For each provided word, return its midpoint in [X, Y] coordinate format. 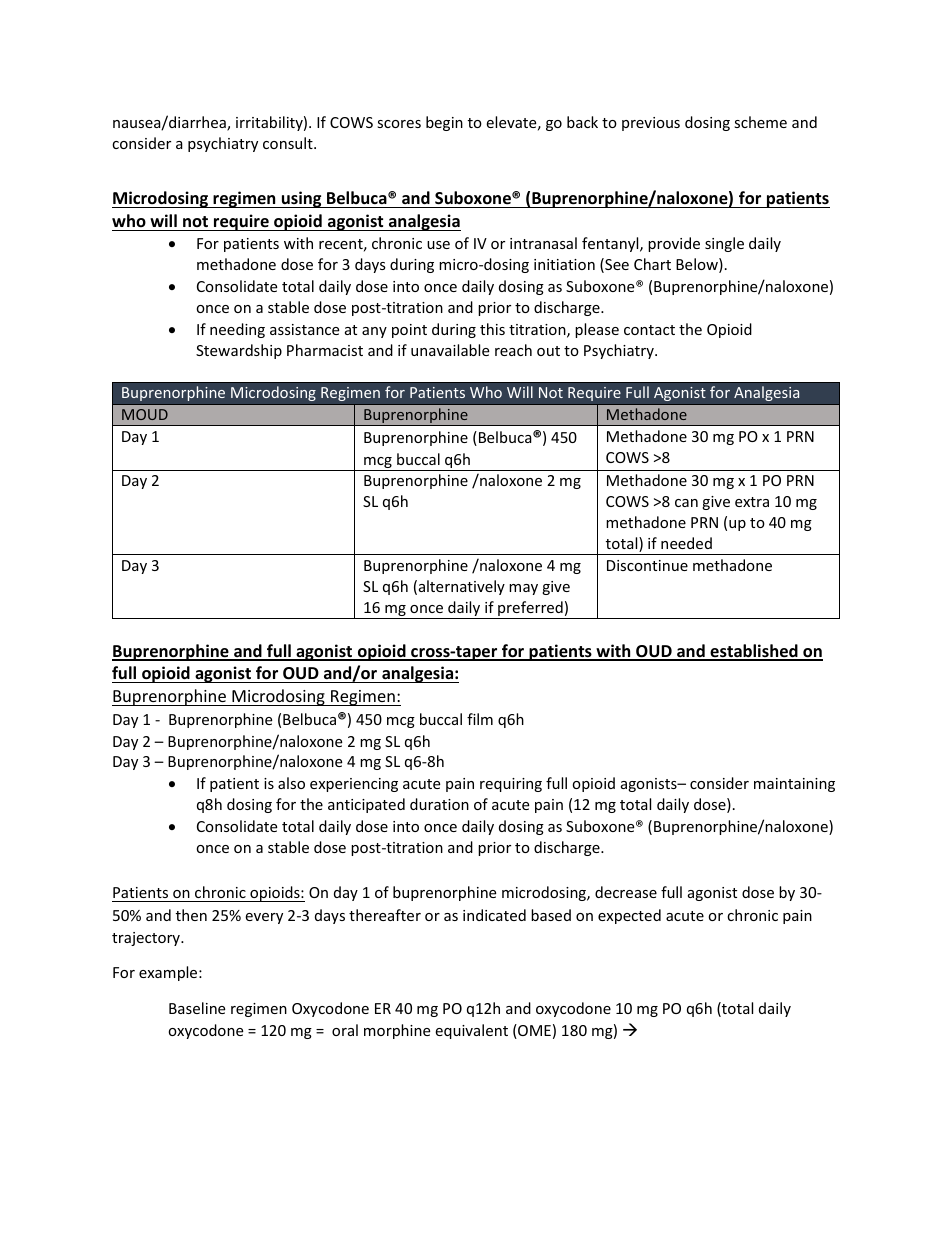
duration [439, 804]
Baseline [197, 1008]
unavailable [450, 350]
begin [444, 123]
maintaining [794, 785]
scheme [760, 122]
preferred [530, 610]
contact [649, 330]
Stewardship [239, 351]
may [523, 589]
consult [289, 143]
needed [686, 543]
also [291, 783]
